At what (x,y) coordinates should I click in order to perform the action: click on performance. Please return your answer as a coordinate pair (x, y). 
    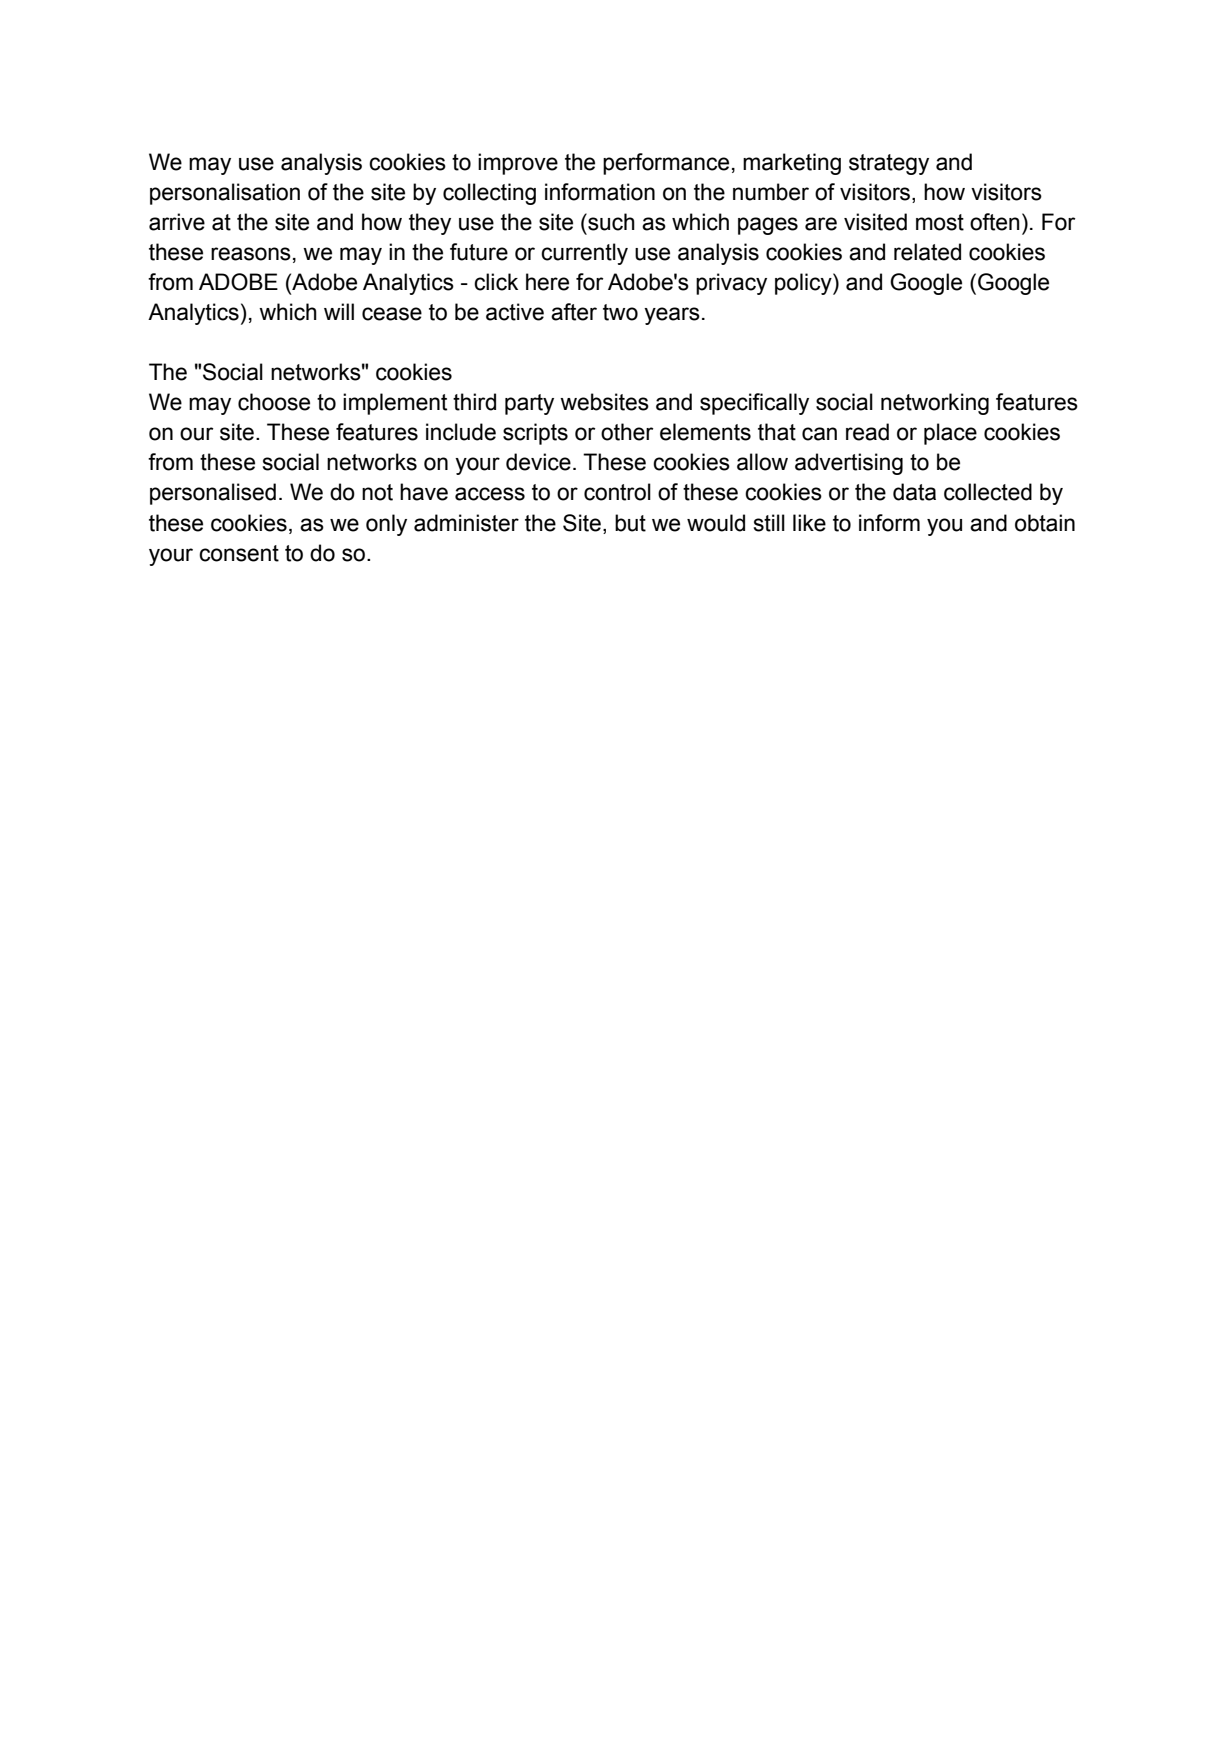
    Looking at the image, I should click on (666, 164).
